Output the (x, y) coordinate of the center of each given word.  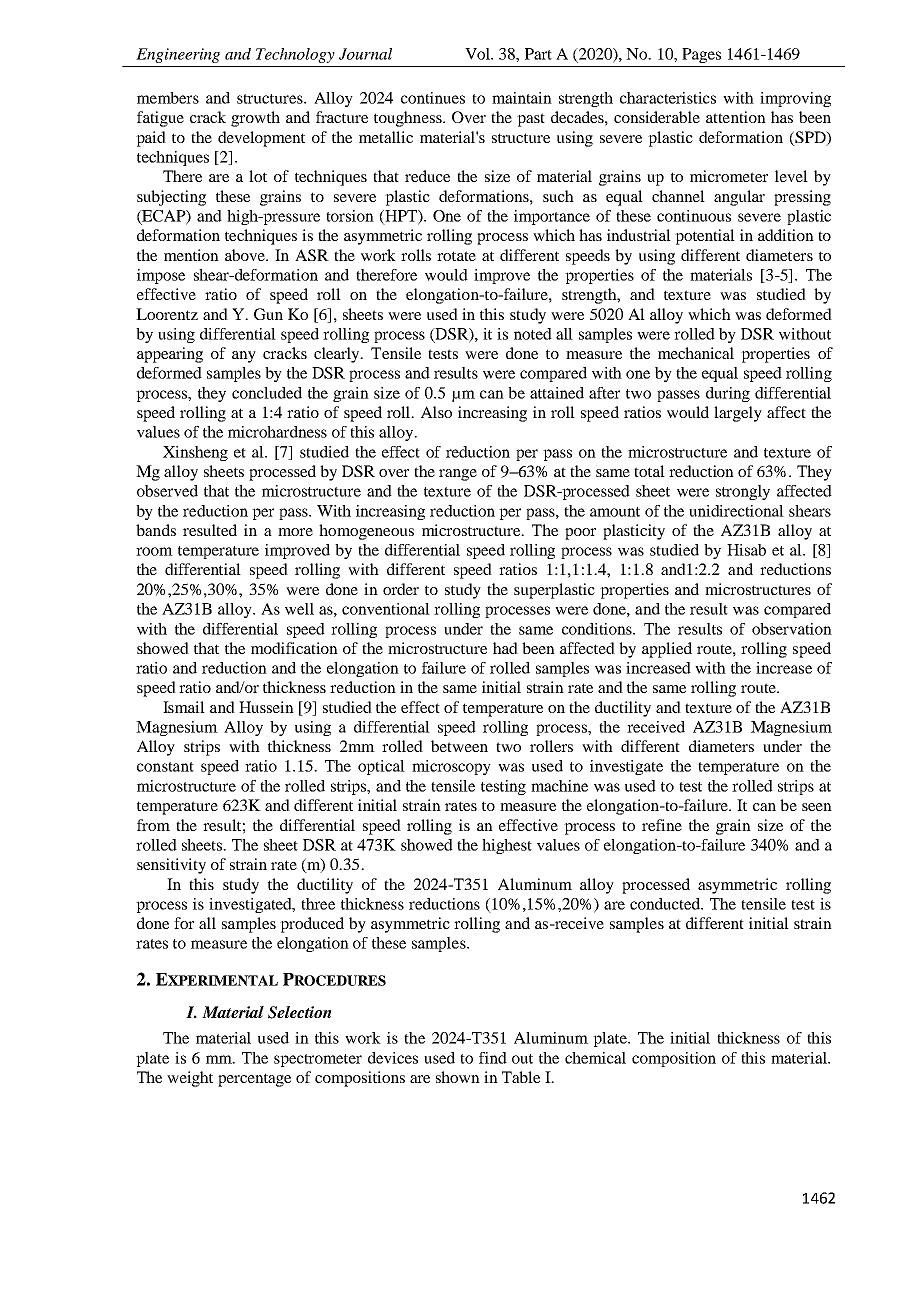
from (153, 825)
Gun (268, 314)
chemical (595, 1058)
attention (736, 117)
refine (662, 825)
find (493, 1058)
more (295, 532)
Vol (479, 54)
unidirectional (736, 511)
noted (533, 334)
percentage (254, 1080)
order (401, 589)
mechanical (696, 353)
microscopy (451, 767)
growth (255, 119)
